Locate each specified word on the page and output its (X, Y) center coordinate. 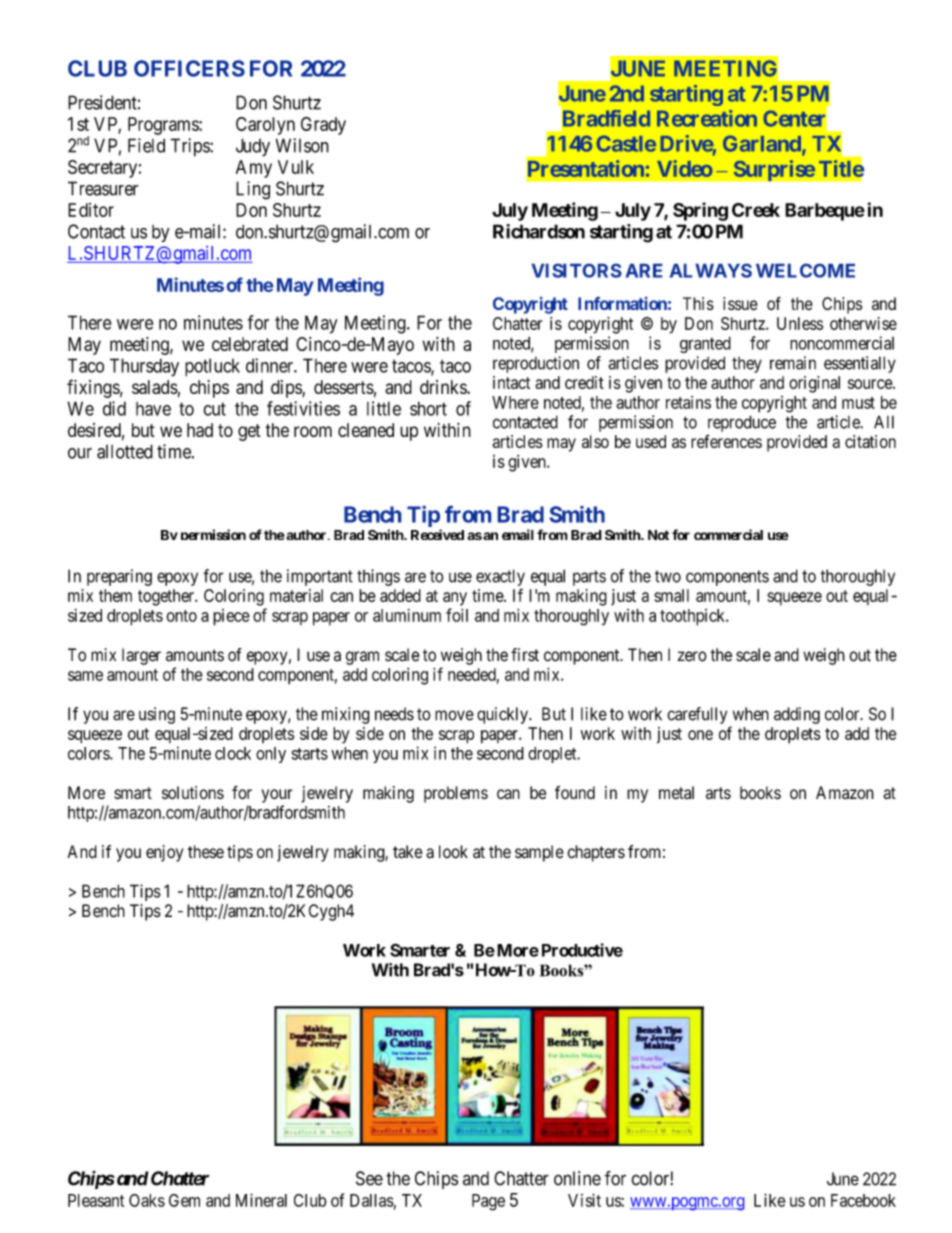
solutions (193, 792)
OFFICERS (189, 68)
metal (676, 792)
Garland (763, 144)
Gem (184, 1200)
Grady (323, 126)
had (200, 430)
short (428, 408)
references (726, 441)
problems (456, 794)
